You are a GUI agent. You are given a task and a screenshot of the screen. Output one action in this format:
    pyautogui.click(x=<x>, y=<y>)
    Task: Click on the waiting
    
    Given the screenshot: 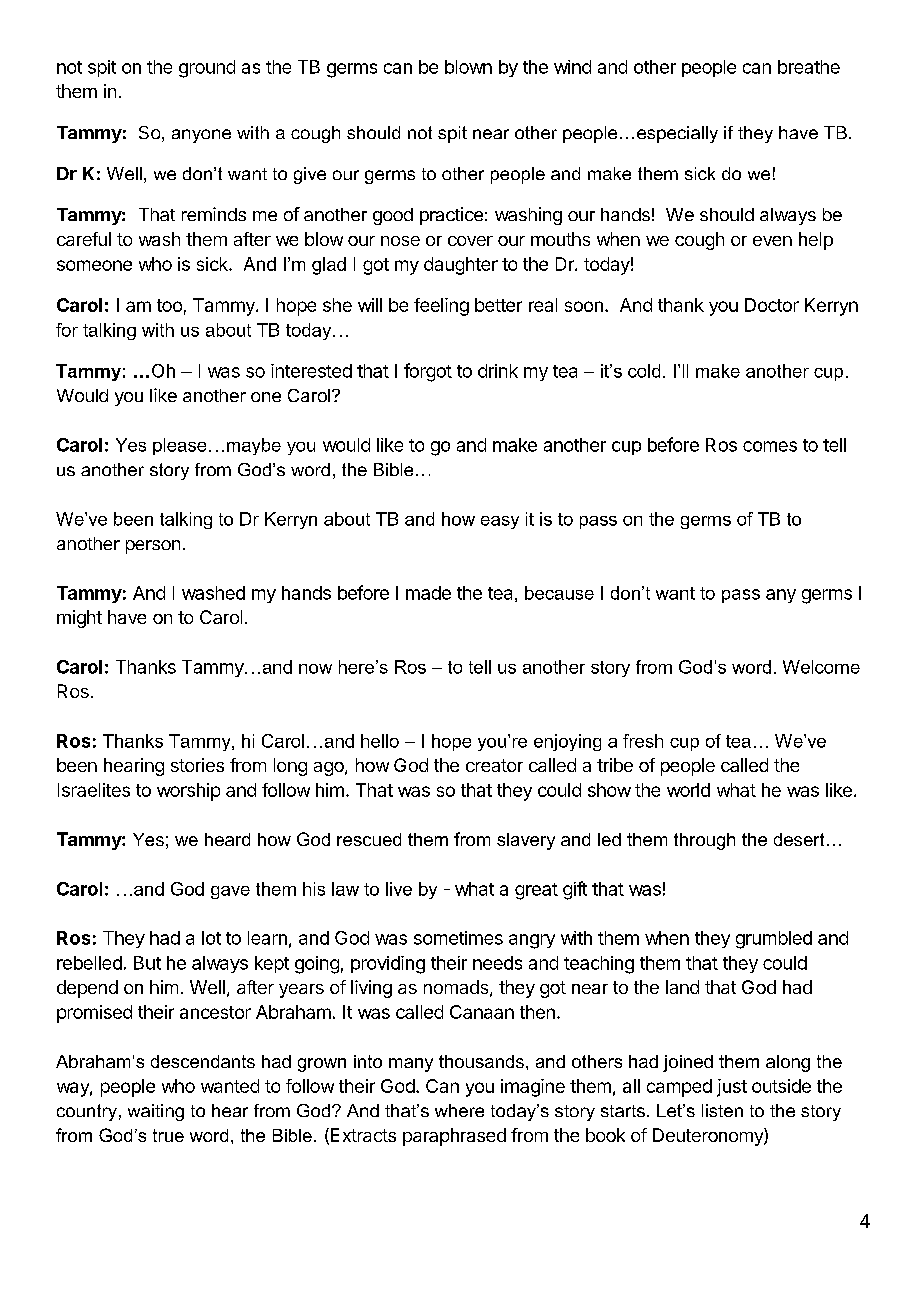 What is the action you would take?
    pyautogui.click(x=156, y=1112)
